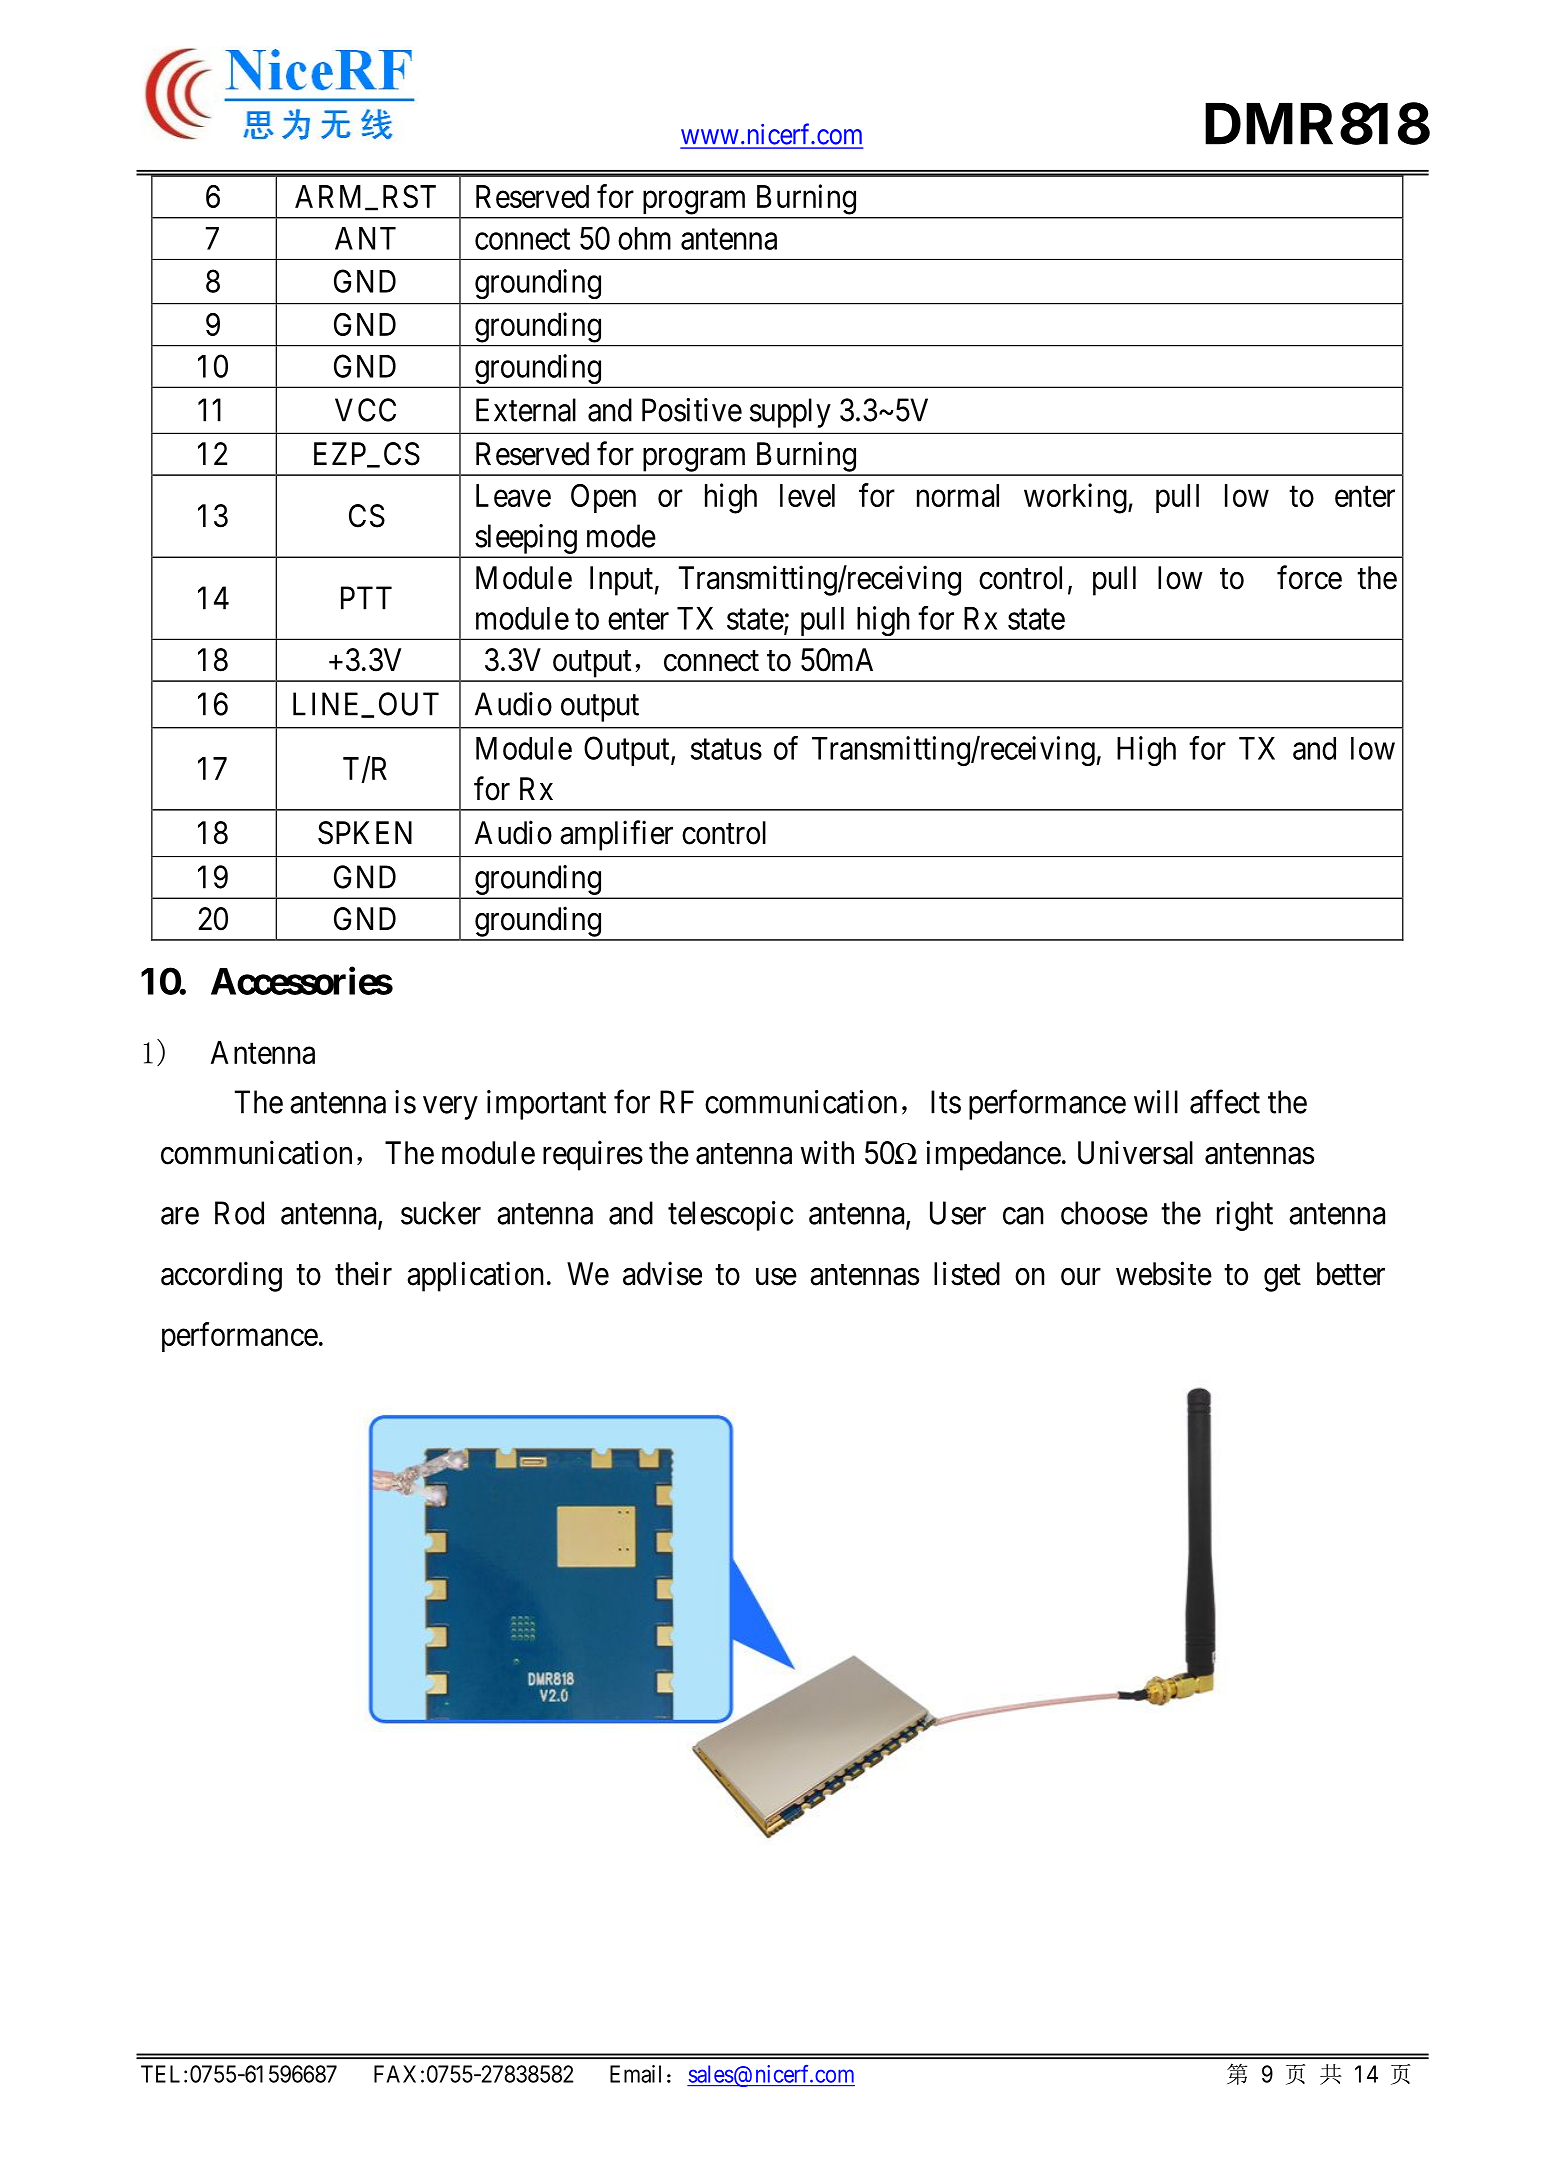  I want to click on Input, so click(621, 581).
